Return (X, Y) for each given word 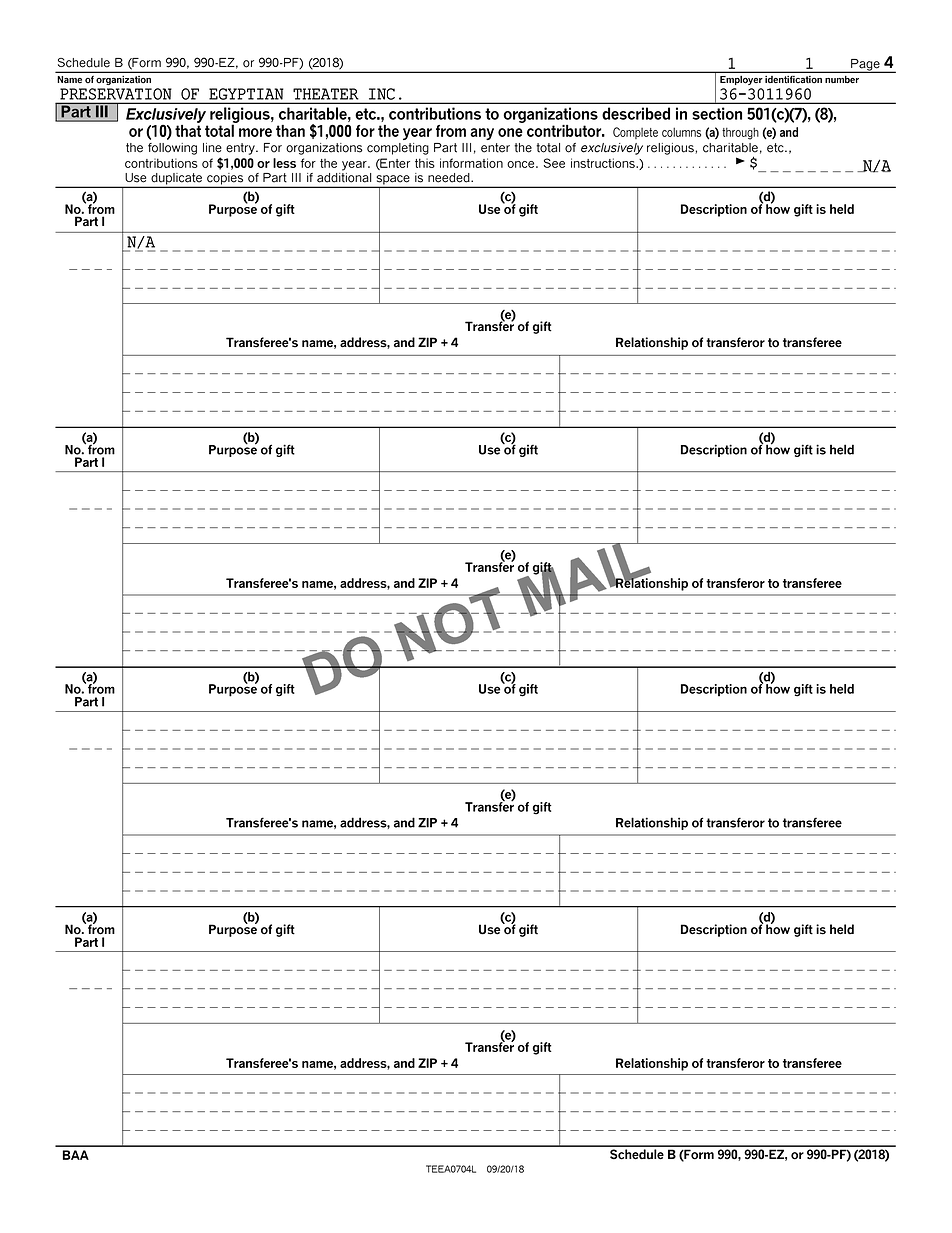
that (188, 129)
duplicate (176, 180)
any (482, 134)
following (172, 149)
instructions (604, 163)
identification (793, 79)
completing (398, 149)
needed (450, 178)
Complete (635, 133)
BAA (76, 1155)
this (425, 163)
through (740, 134)
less (284, 163)
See (554, 163)
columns (681, 132)
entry (241, 149)
